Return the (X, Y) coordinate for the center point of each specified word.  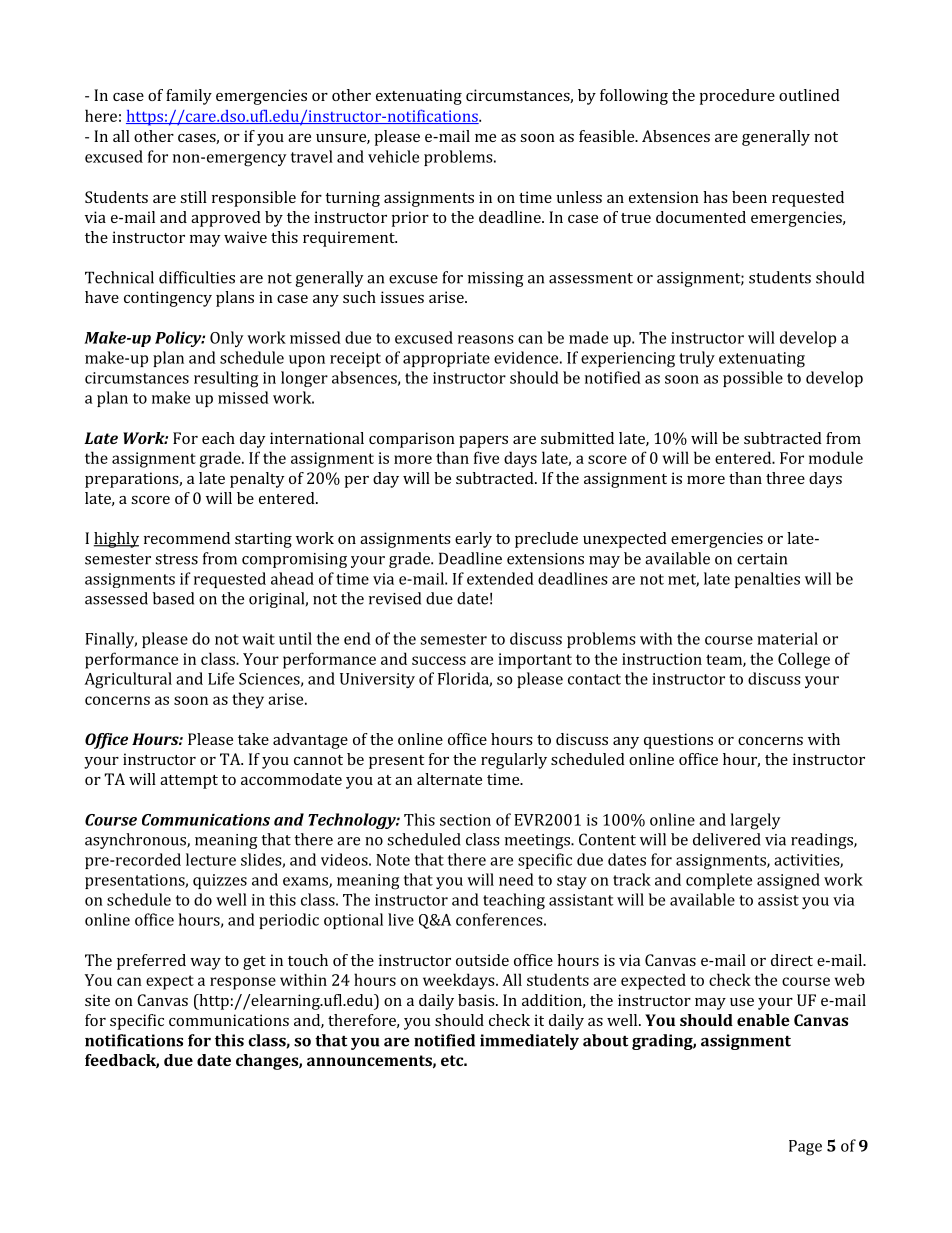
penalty (257, 480)
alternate (449, 779)
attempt (189, 782)
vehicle (393, 156)
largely (755, 821)
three (785, 478)
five (486, 457)
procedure (737, 97)
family (189, 97)
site (97, 1000)
